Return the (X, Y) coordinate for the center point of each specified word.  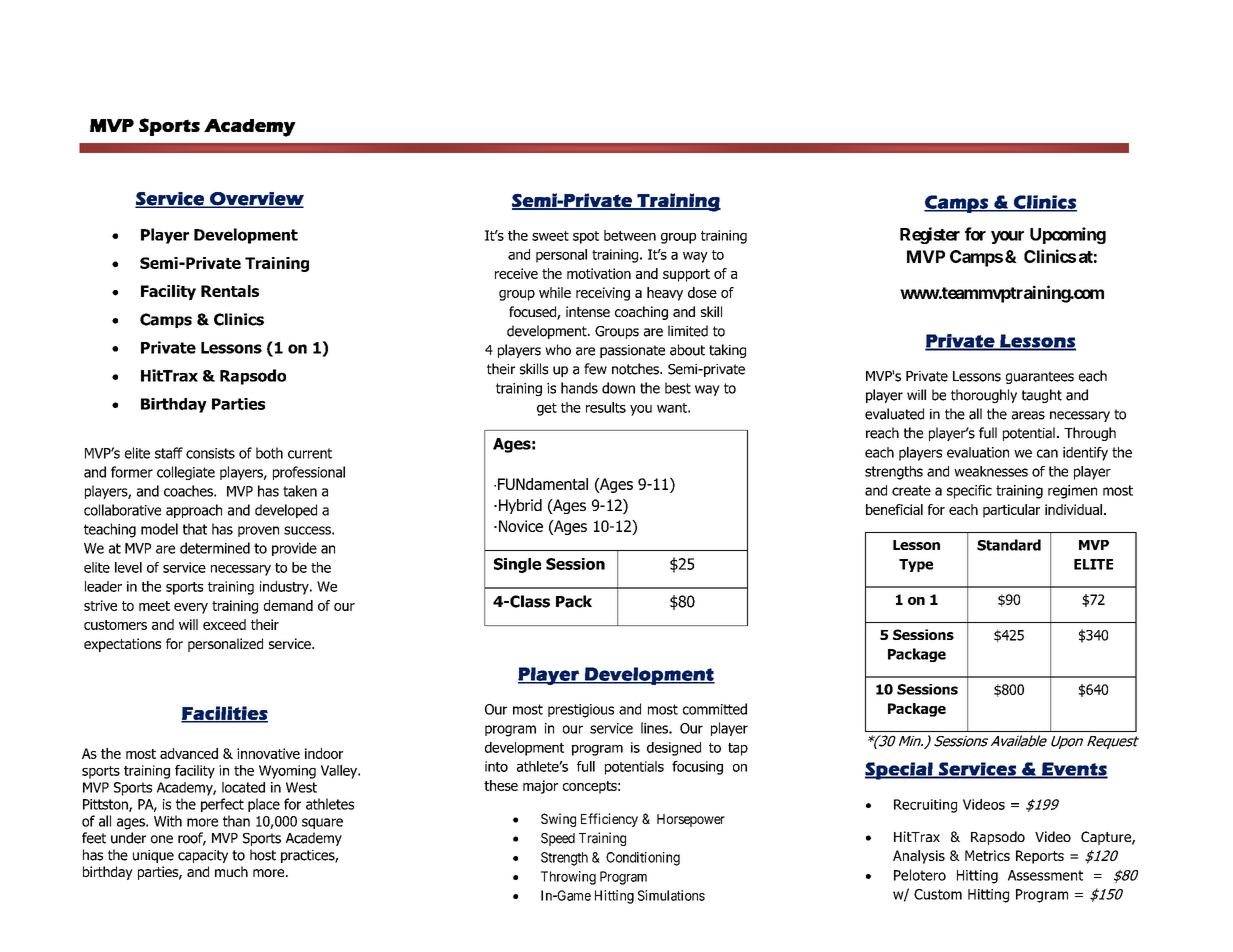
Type (916, 565)
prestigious (581, 711)
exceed (224, 624)
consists (210, 453)
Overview (256, 199)
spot (586, 237)
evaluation (978, 452)
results (606, 407)
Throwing (568, 878)
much (231, 871)
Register (930, 235)
